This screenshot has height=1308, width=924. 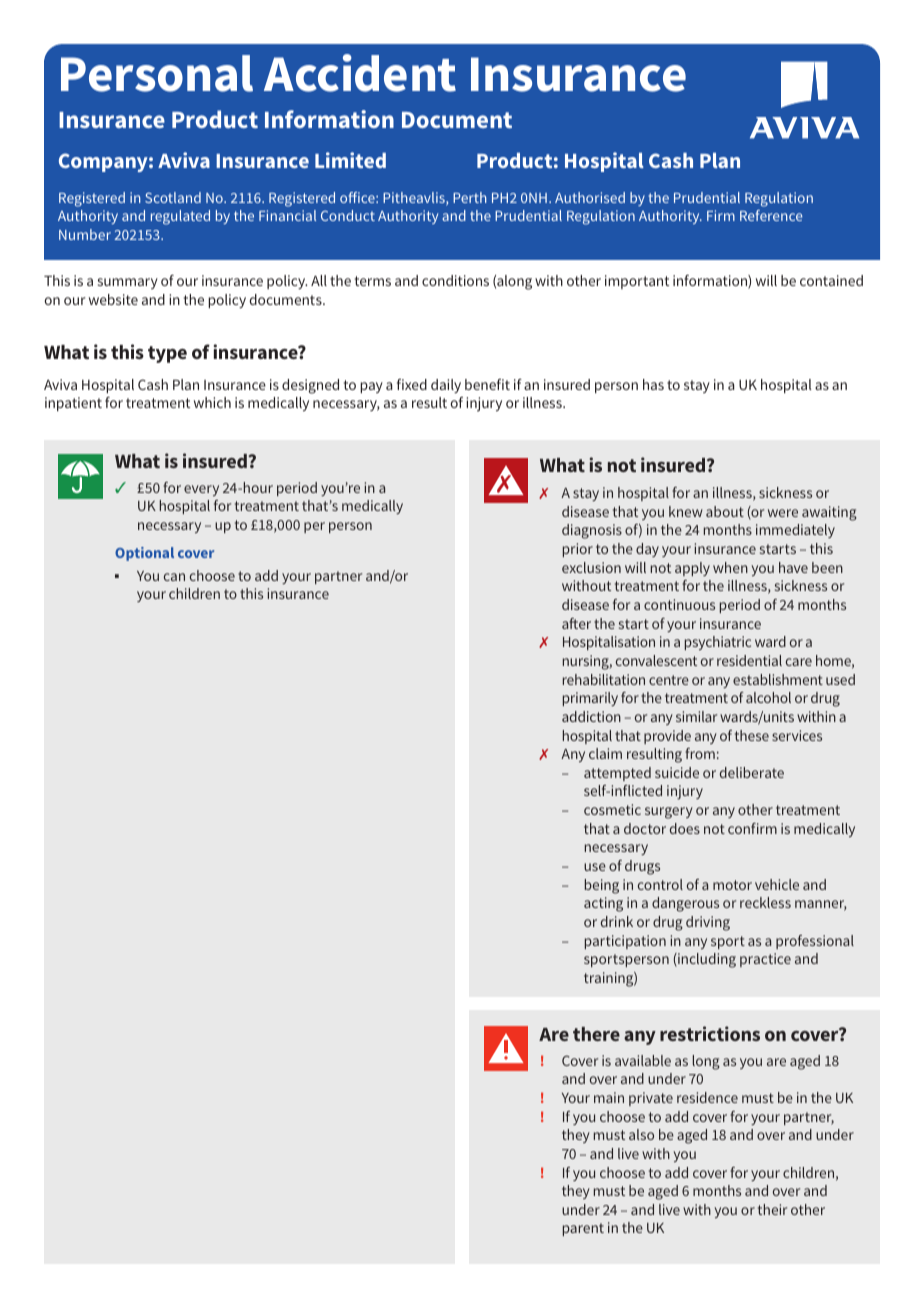 What do you see at coordinates (173, 197) in the screenshot?
I see `Scotland` at bounding box center [173, 197].
